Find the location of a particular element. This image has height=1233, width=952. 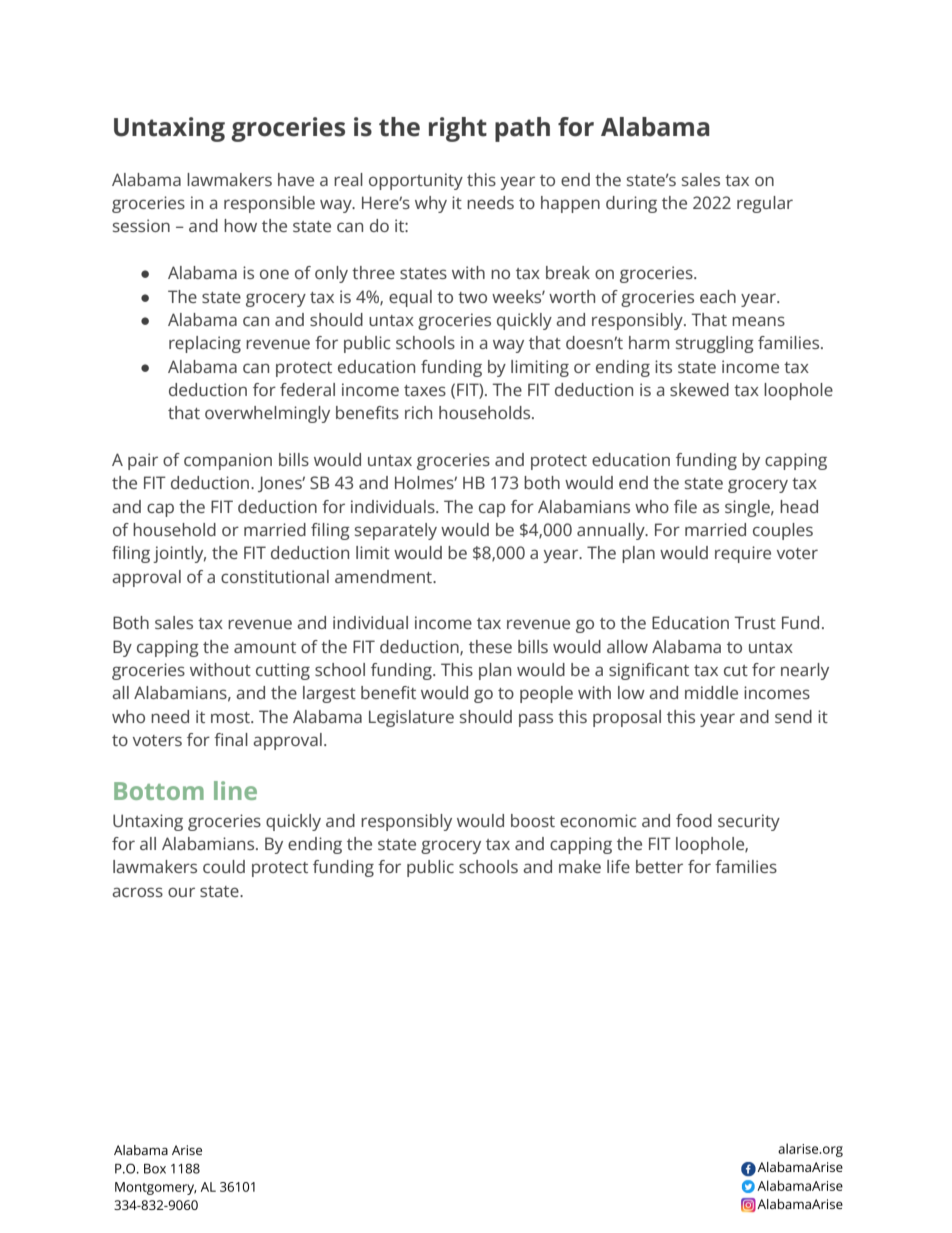

two is located at coordinates (472, 297).
